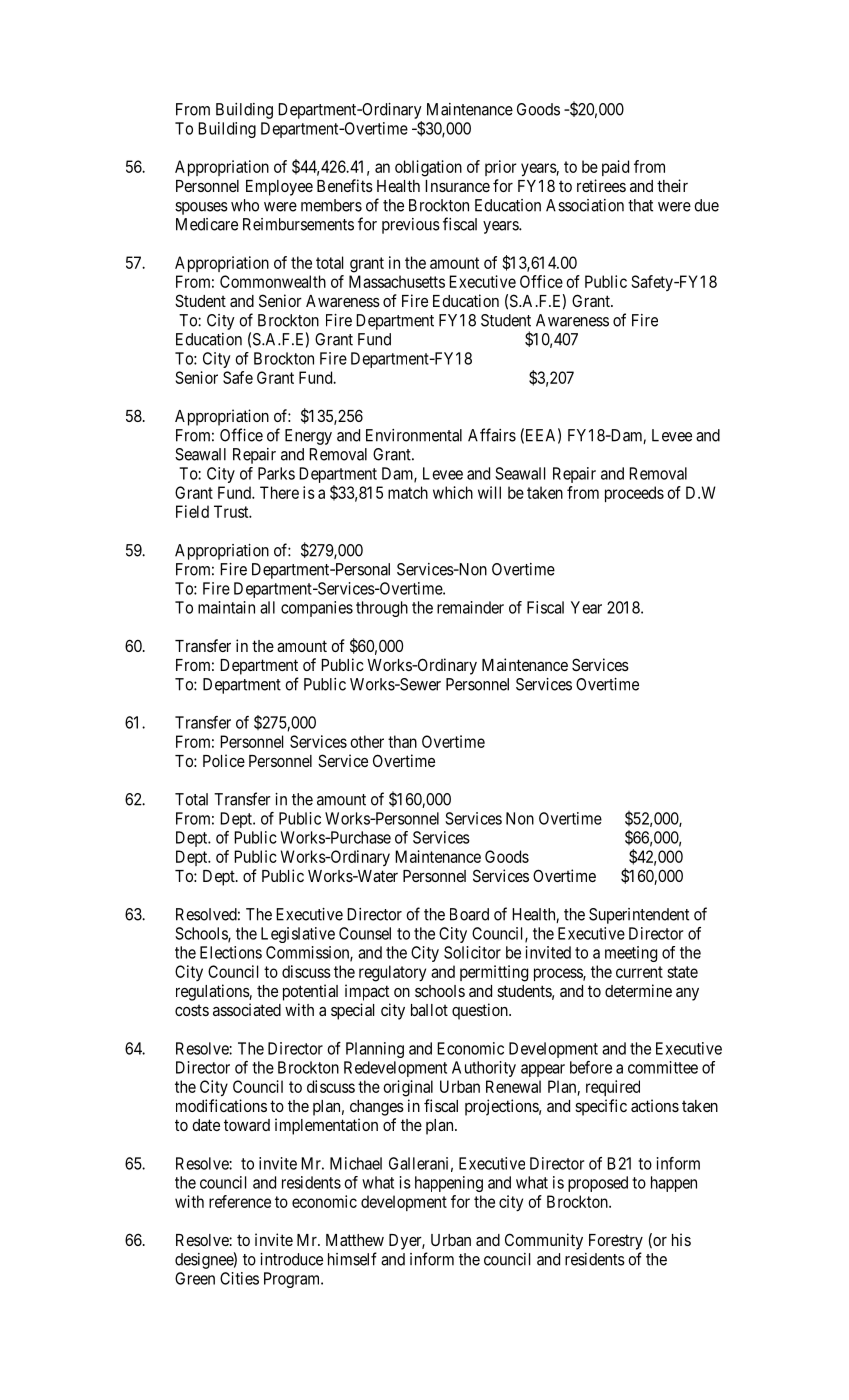  What do you see at coordinates (639, 916) in the page?
I see `Superintendent` at bounding box center [639, 916].
